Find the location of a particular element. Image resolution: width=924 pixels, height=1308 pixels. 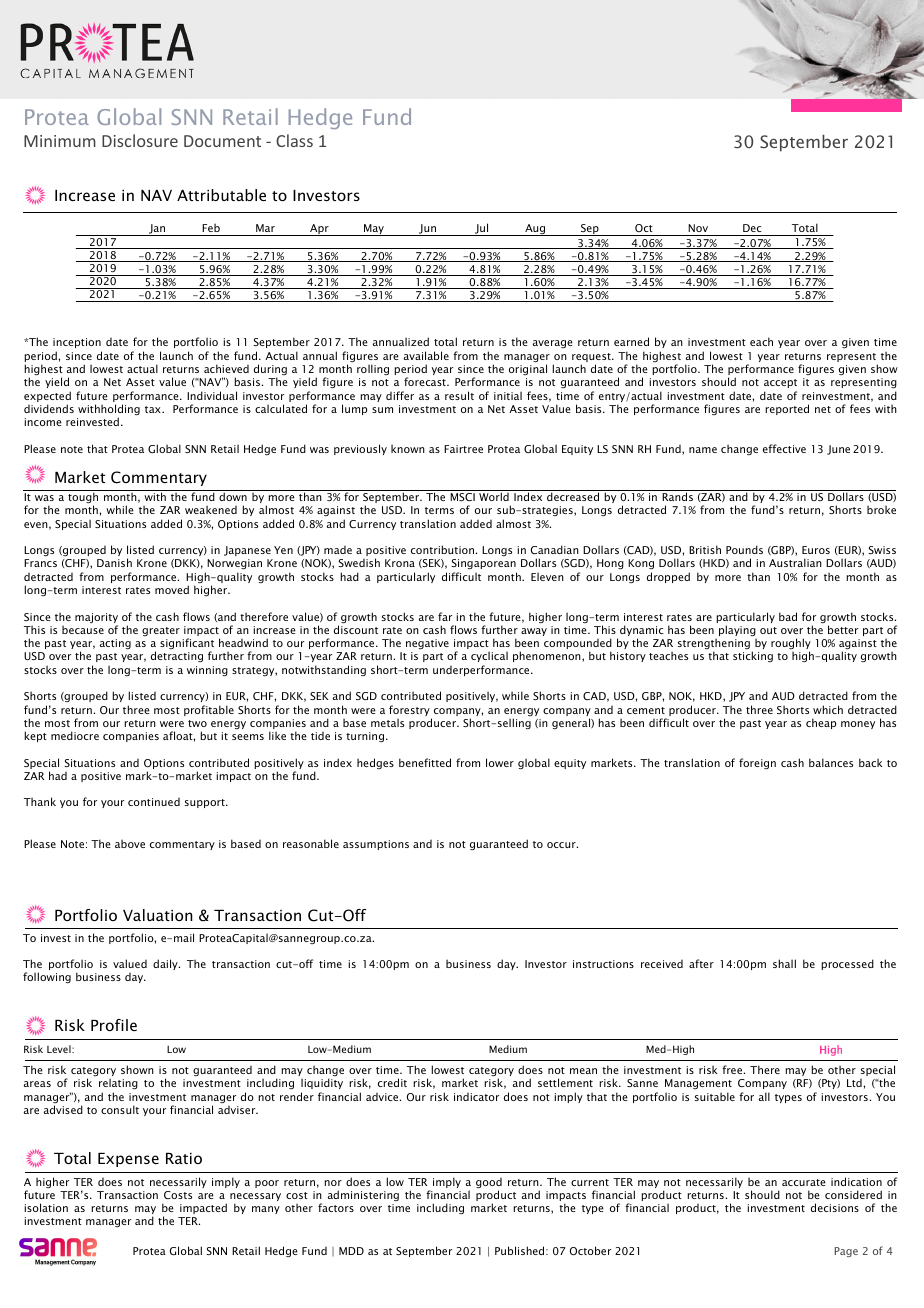

Jul is located at coordinates (482, 229).
